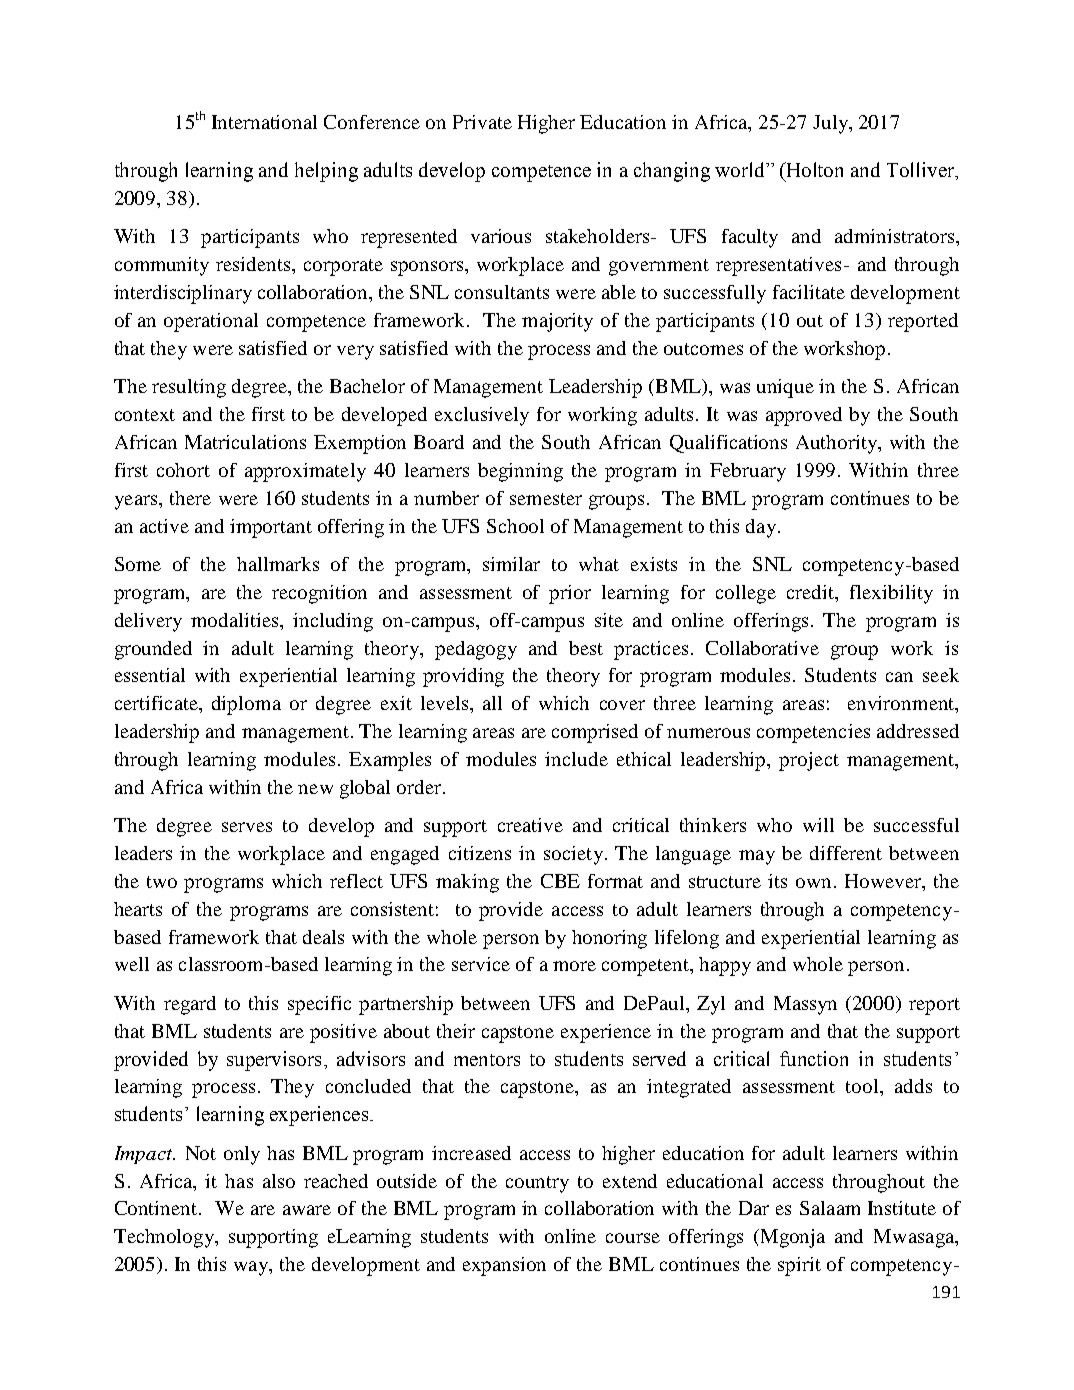 This screenshot has width=1074, height=1390. I want to click on Technology, so click(165, 1238).
